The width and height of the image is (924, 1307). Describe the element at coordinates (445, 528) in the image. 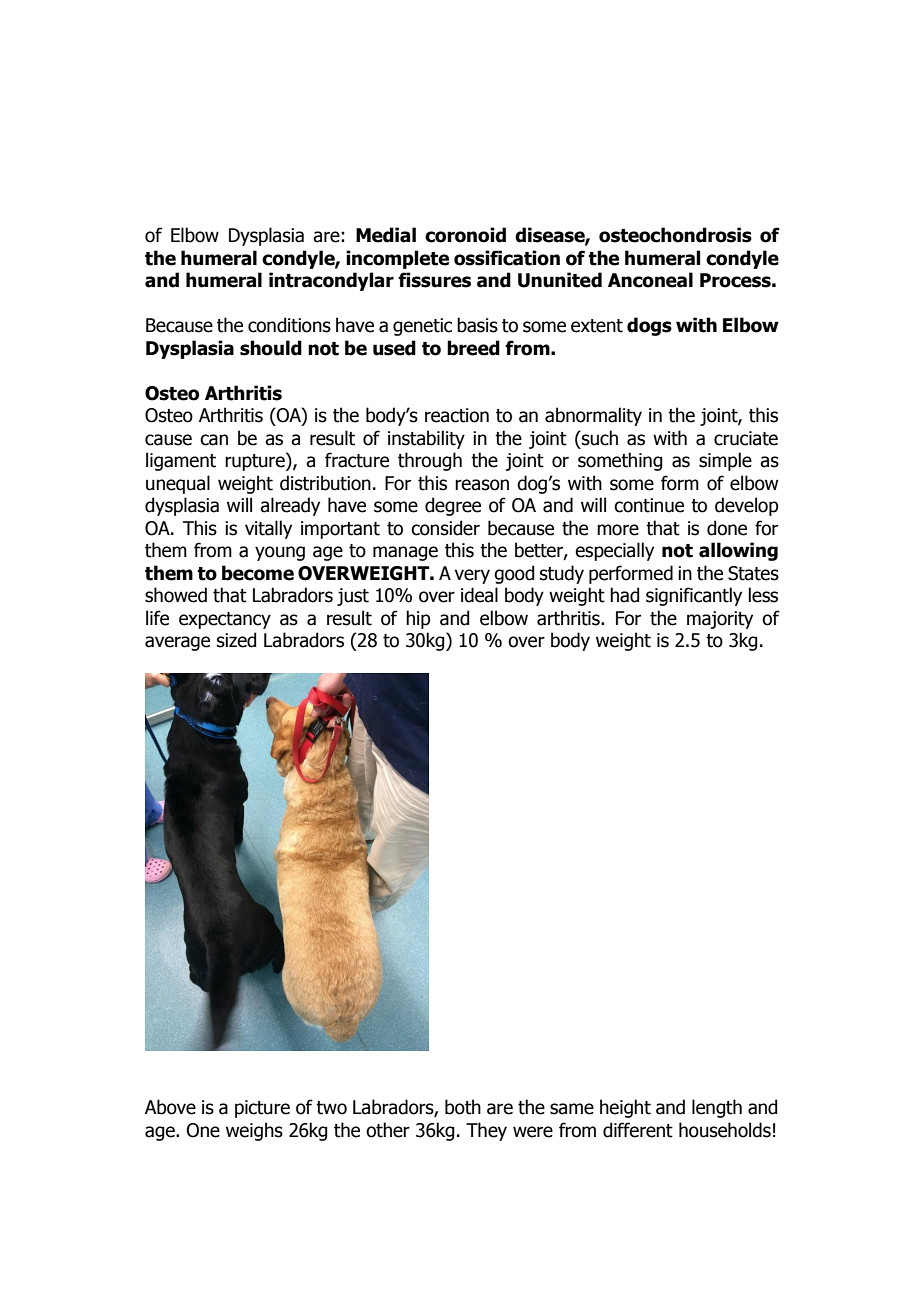

I see `consider` at that location.
